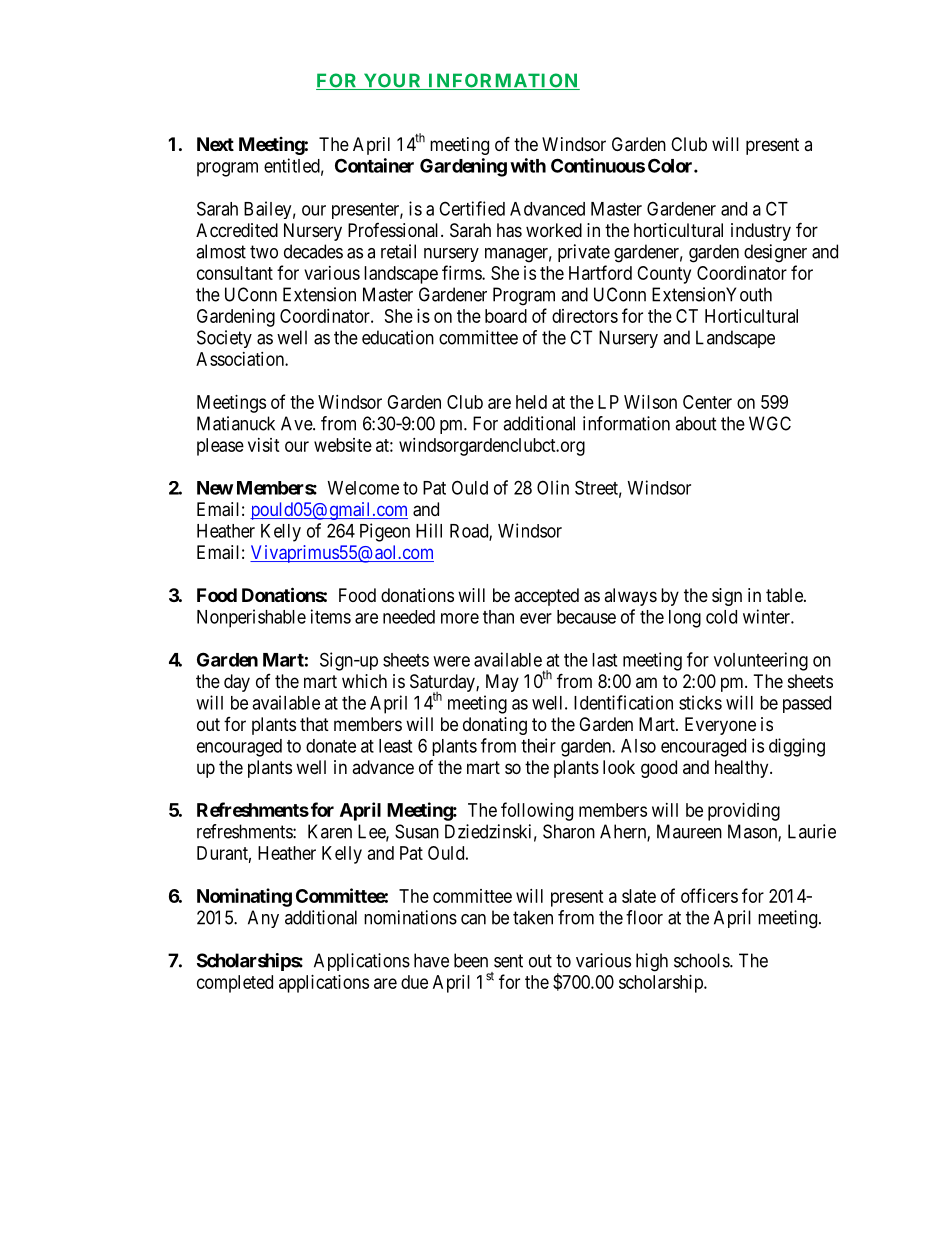  What do you see at coordinates (528, 165) in the document?
I see `with` at bounding box center [528, 165].
